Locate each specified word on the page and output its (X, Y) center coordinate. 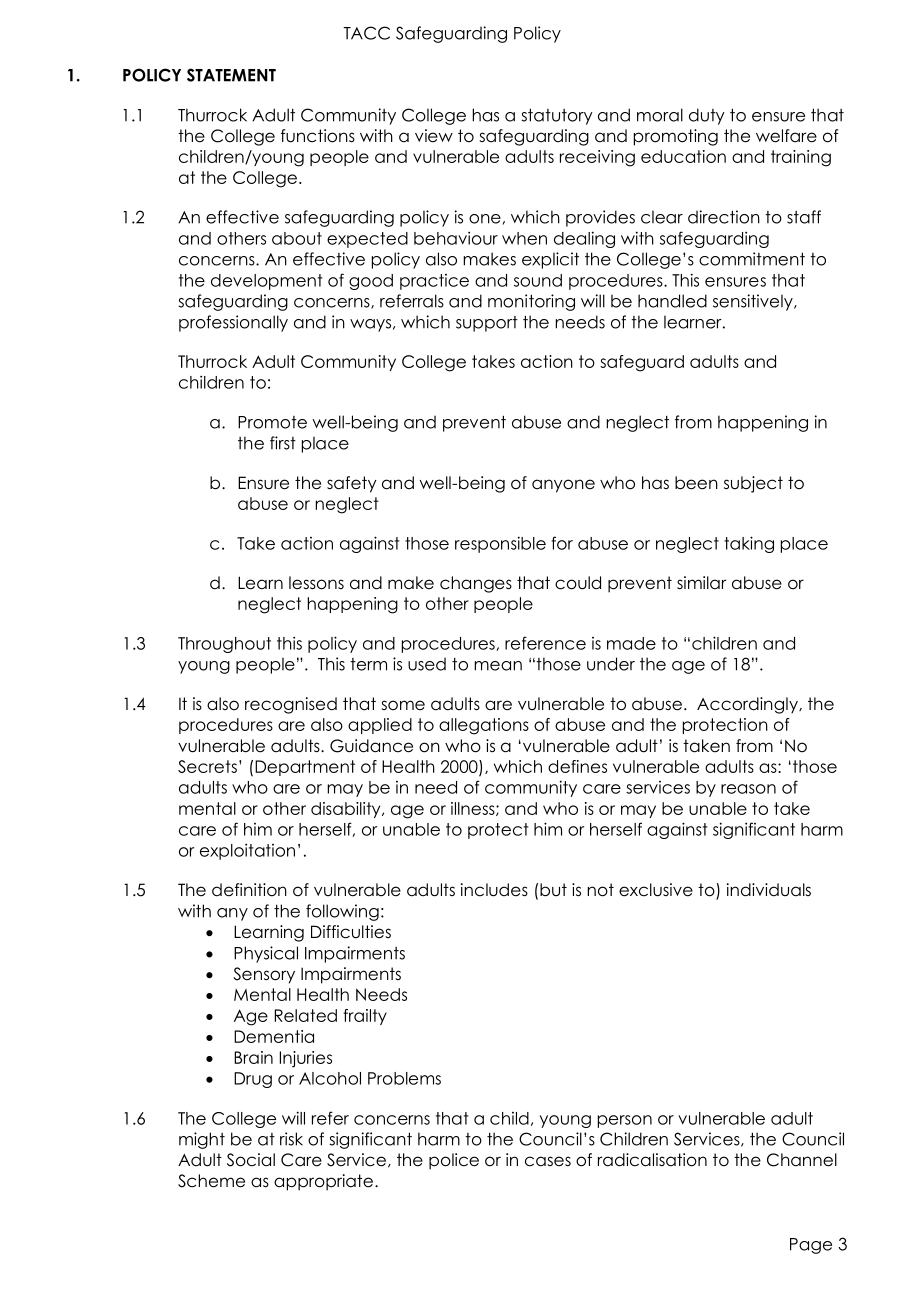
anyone (563, 486)
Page (811, 1246)
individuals (769, 890)
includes (494, 890)
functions (318, 136)
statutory (557, 117)
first (283, 443)
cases (548, 1161)
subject (753, 484)
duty (707, 116)
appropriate (323, 1182)
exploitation (247, 851)
